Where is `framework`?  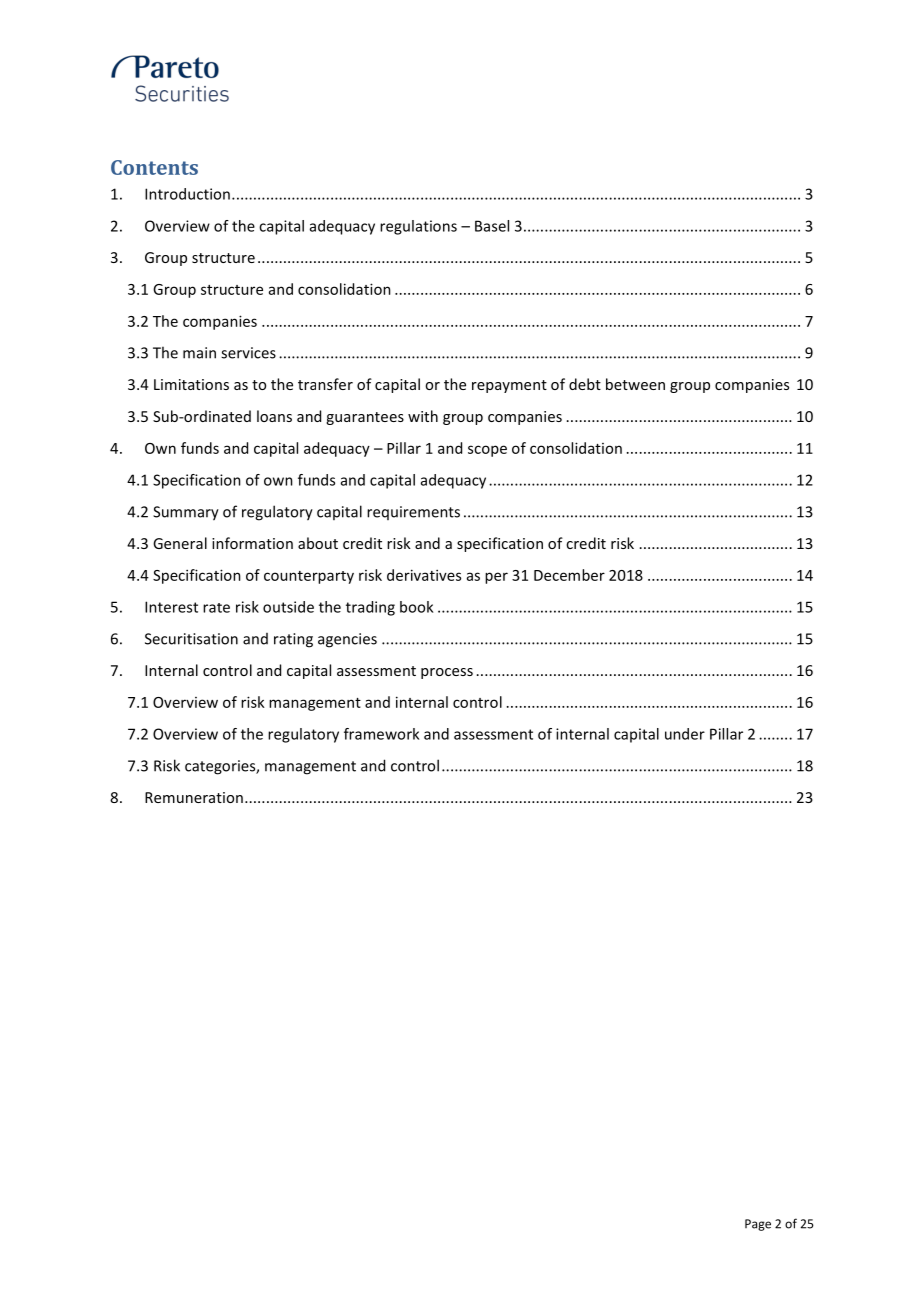
framework is located at coordinates (381, 734).
